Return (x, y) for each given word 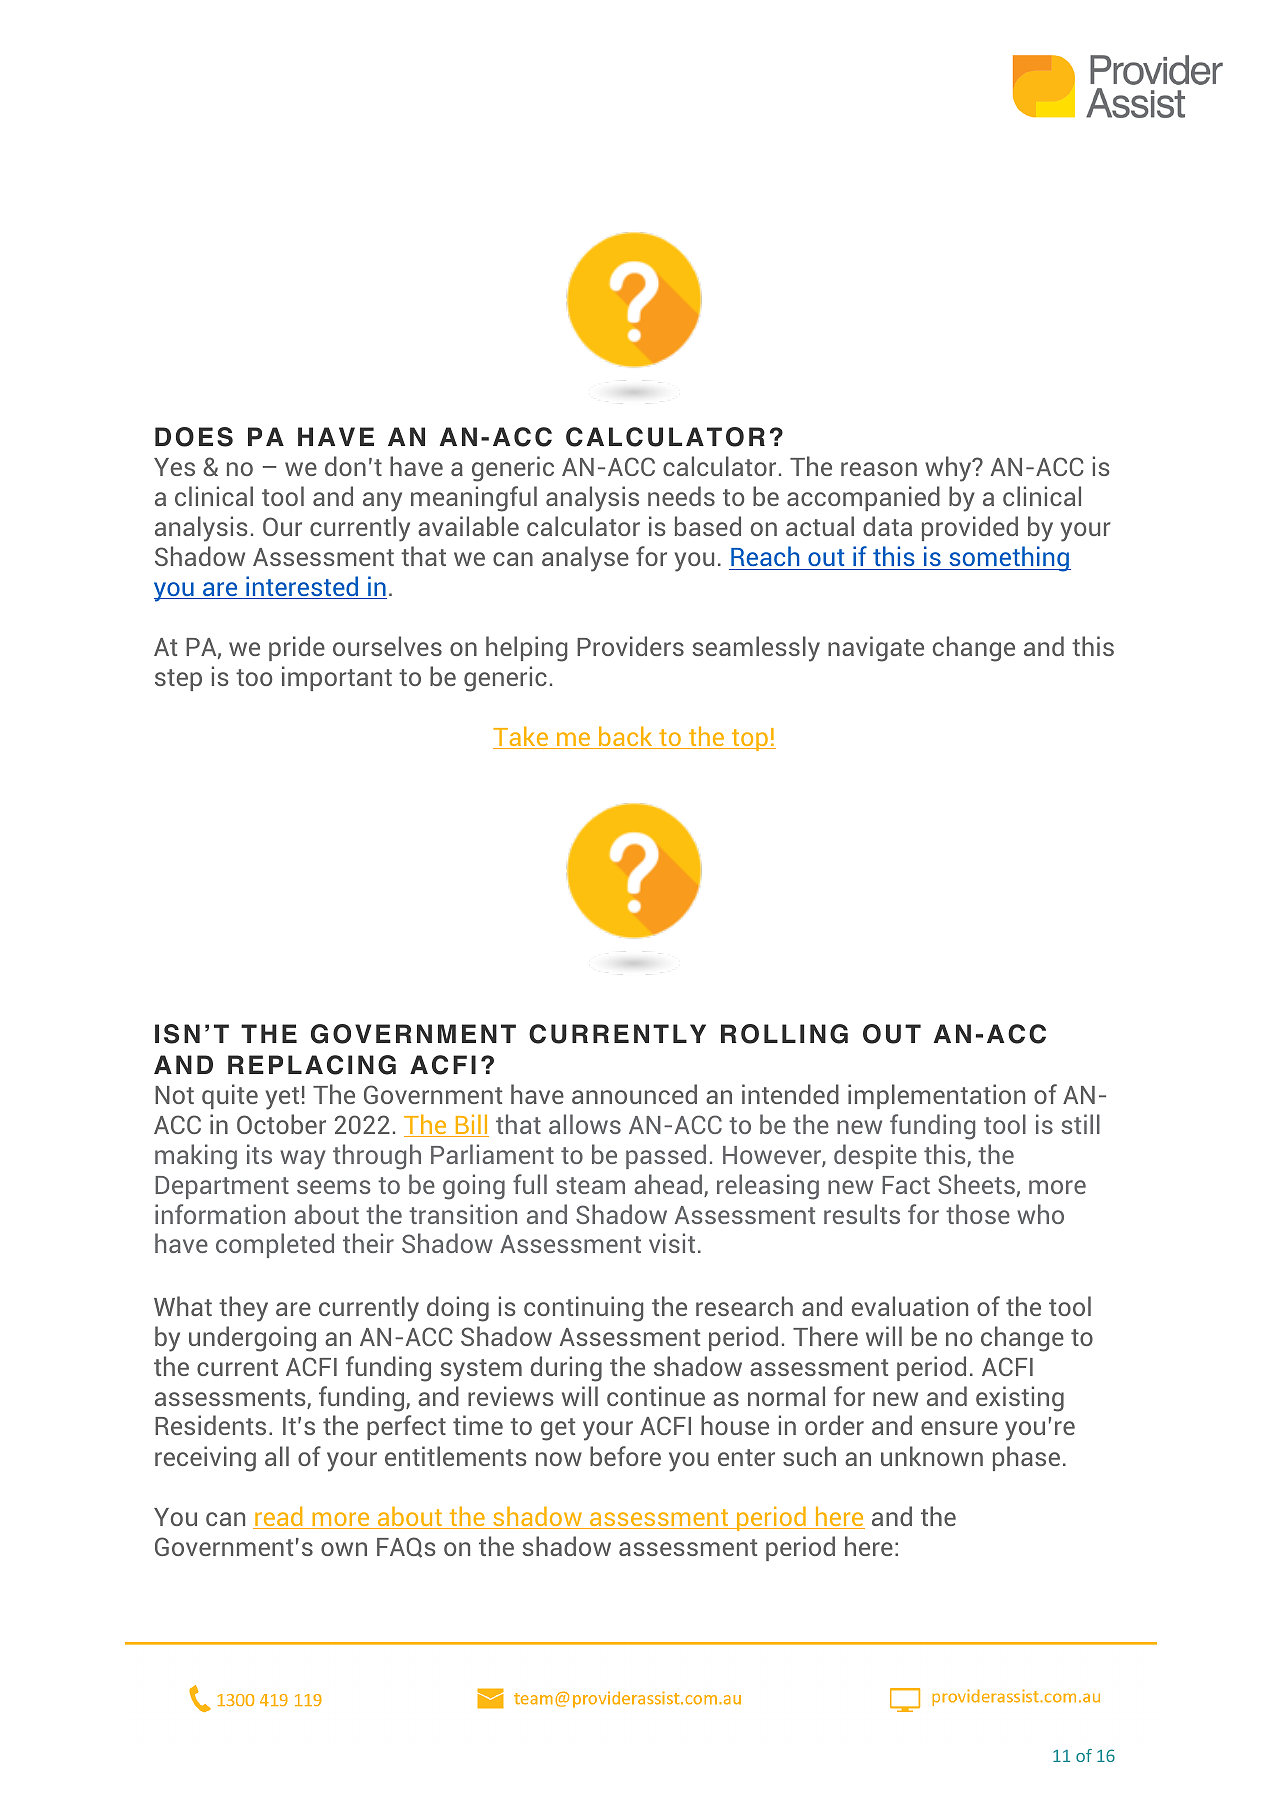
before (625, 1456)
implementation (936, 1096)
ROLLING (784, 1034)
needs (681, 496)
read (279, 1517)
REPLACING (312, 1065)
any (382, 502)
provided (970, 528)
